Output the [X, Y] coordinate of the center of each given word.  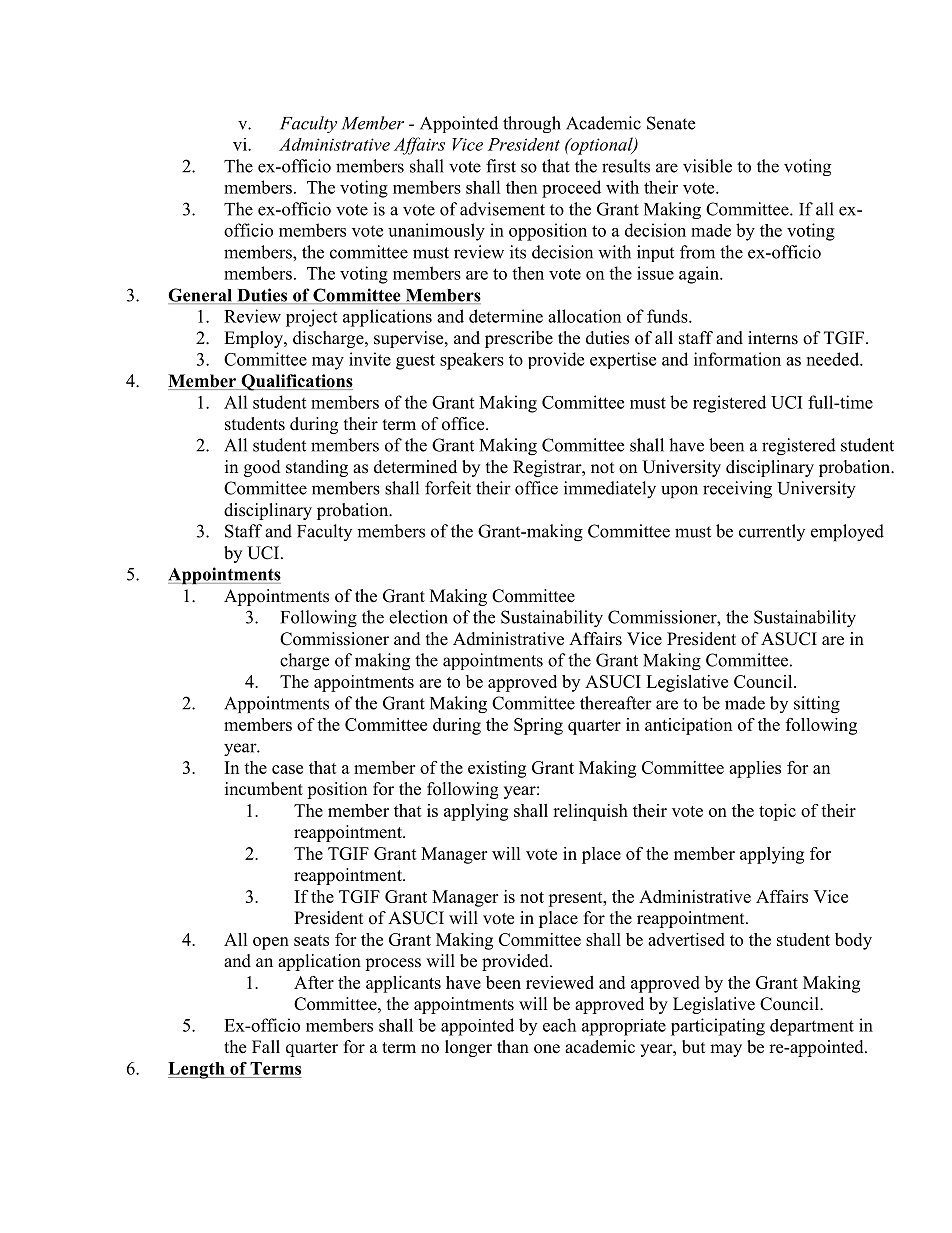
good [262, 468]
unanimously [436, 232]
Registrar [548, 468]
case [287, 769]
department [812, 1027]
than [513, 1046]
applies [755, 769]
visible [707, 166]
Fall [266, 1046]
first [501, 166]
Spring [538, 726]
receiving [737, 490]
